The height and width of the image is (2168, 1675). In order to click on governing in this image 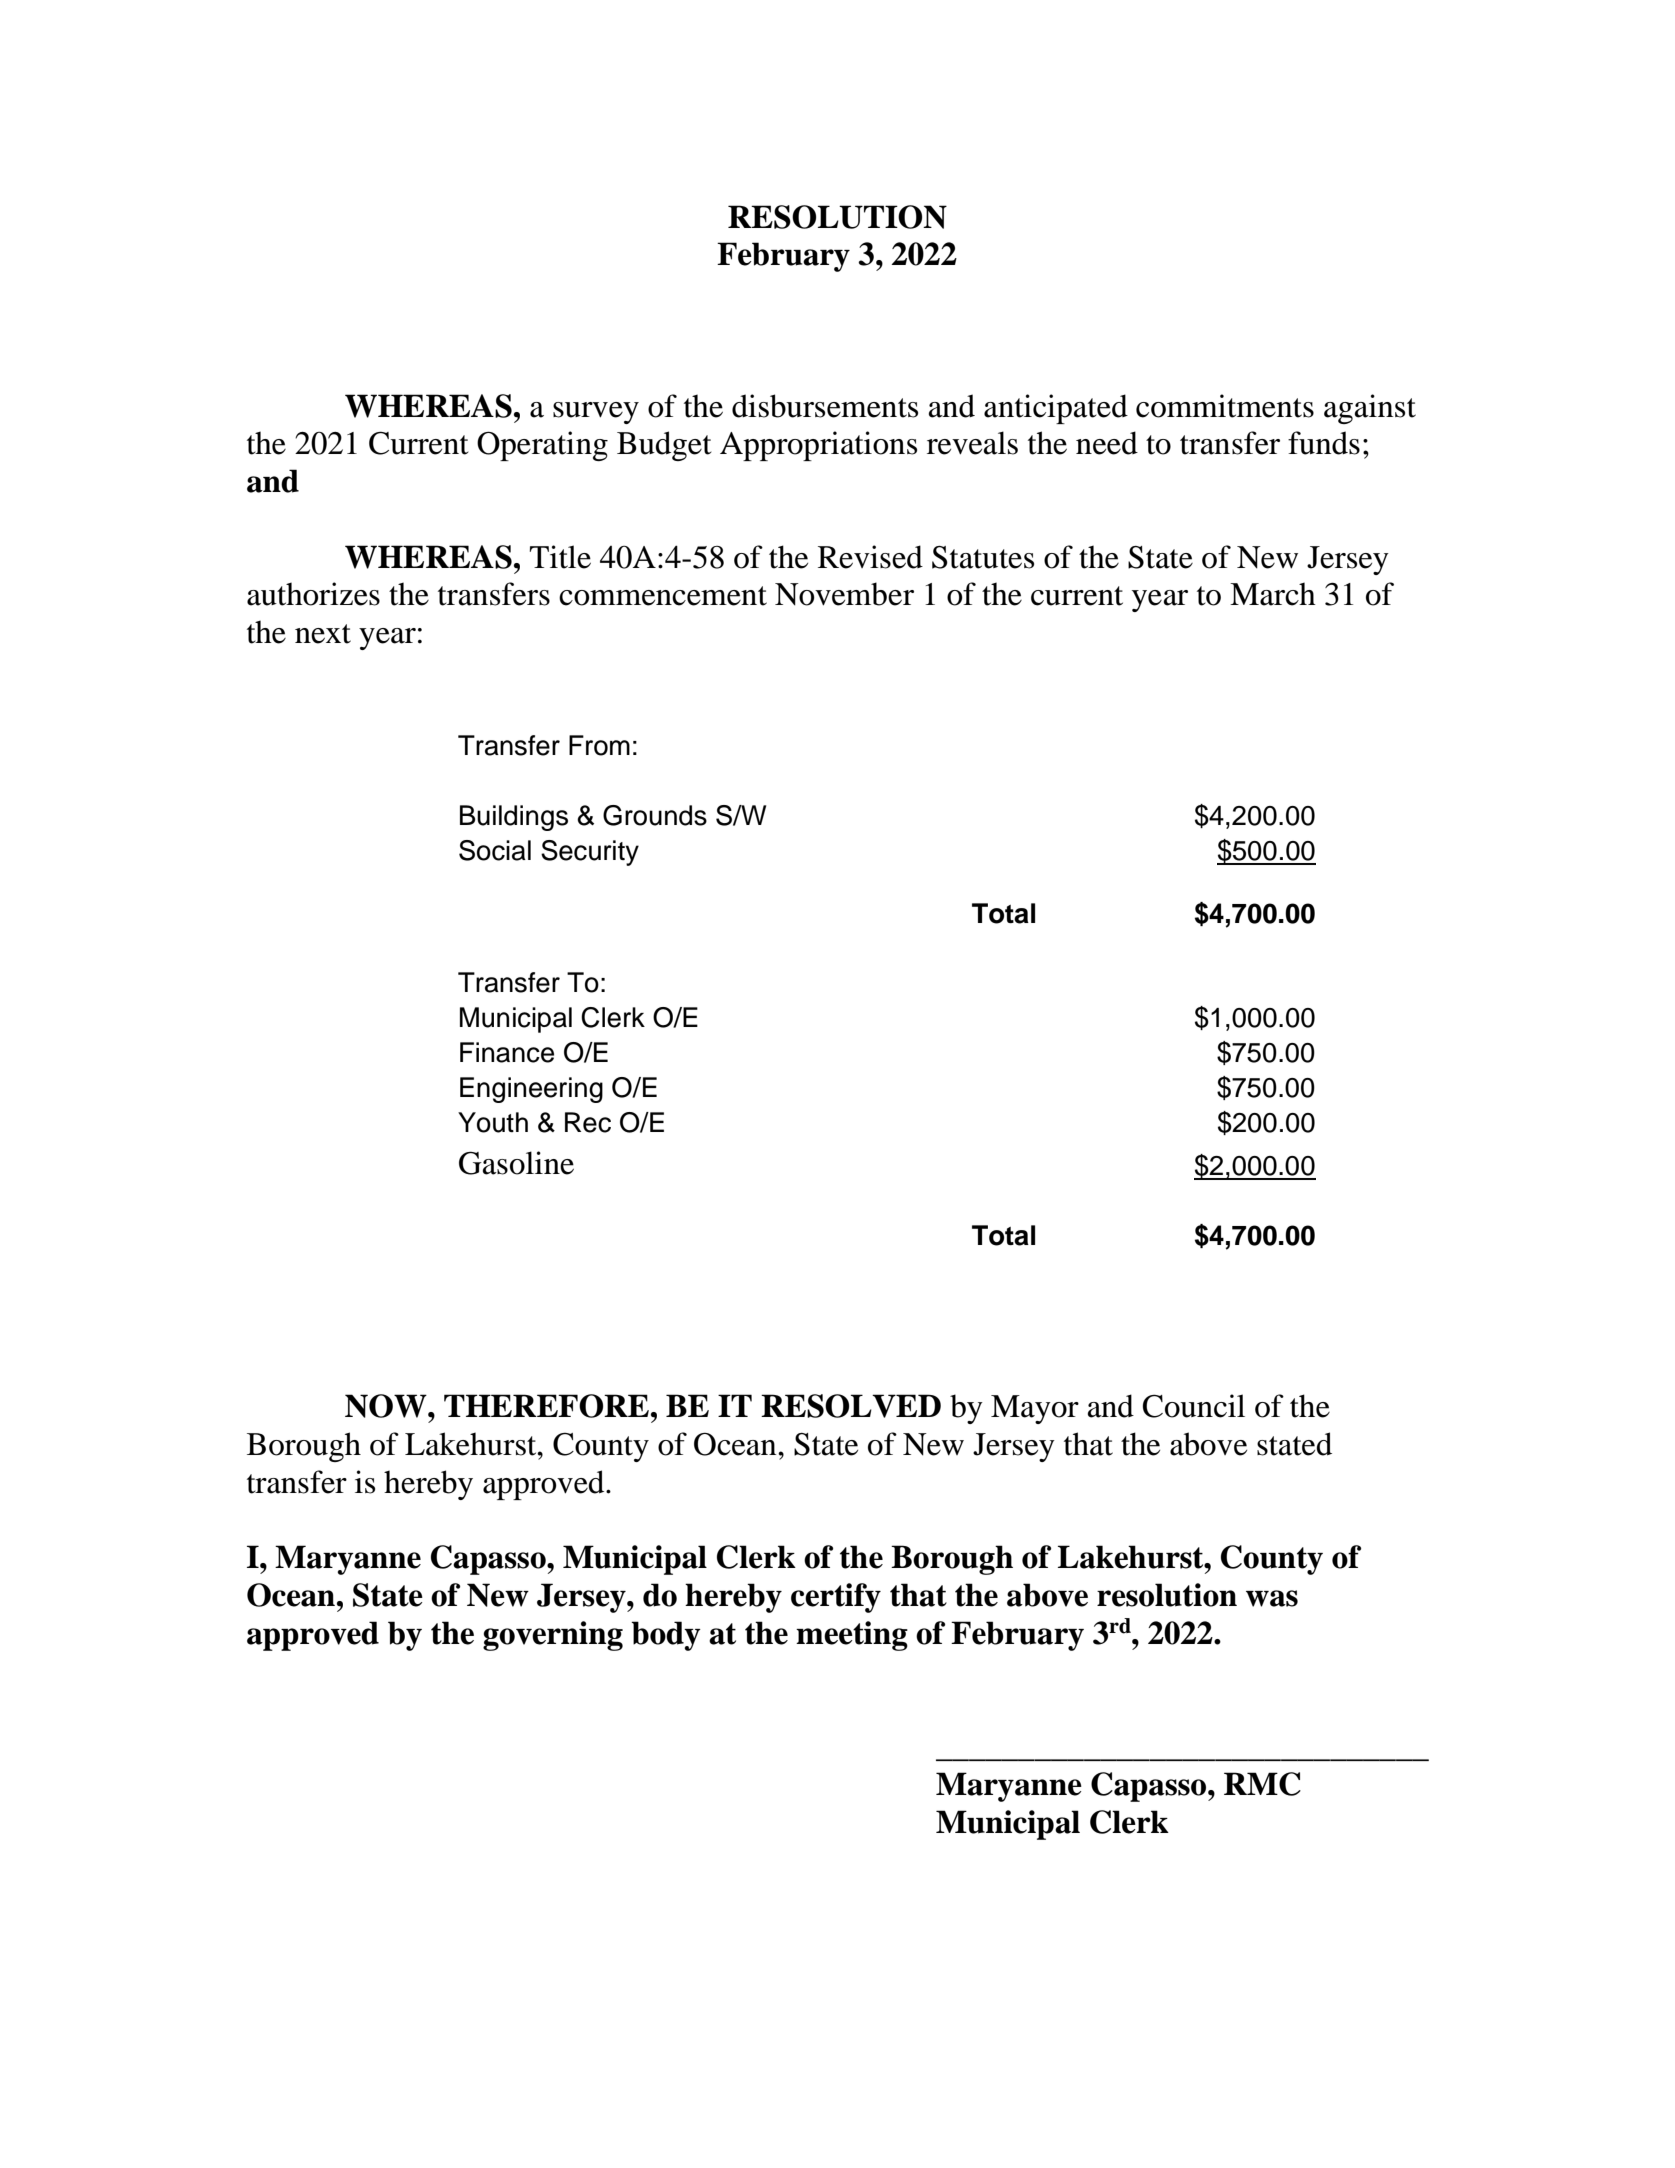, I will do `click(553, 1636)`.
